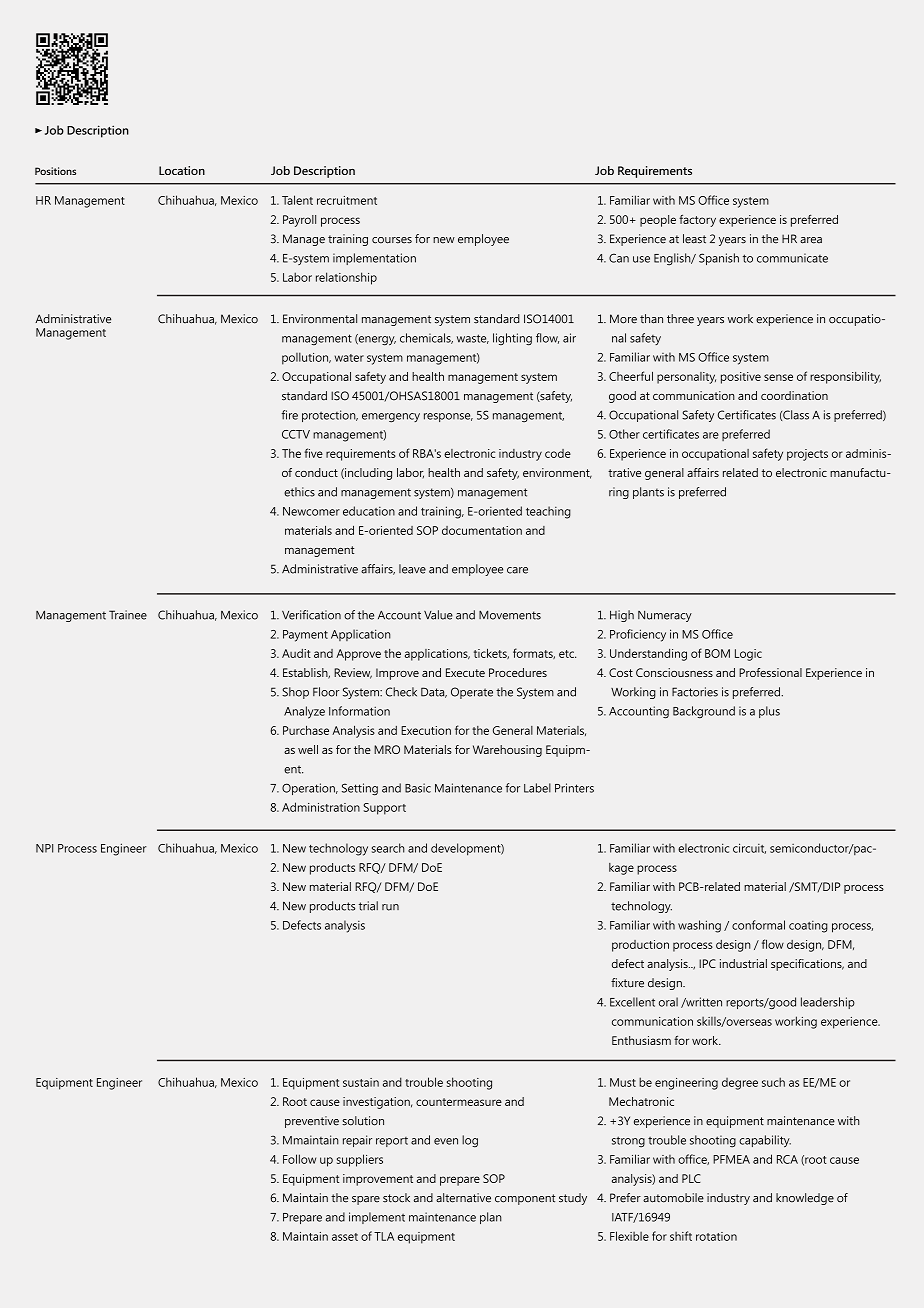 The image size is (924, 1308). Describe the element at coordinates (128, 615) in the screenshot. I see `Trainee` at that location.
